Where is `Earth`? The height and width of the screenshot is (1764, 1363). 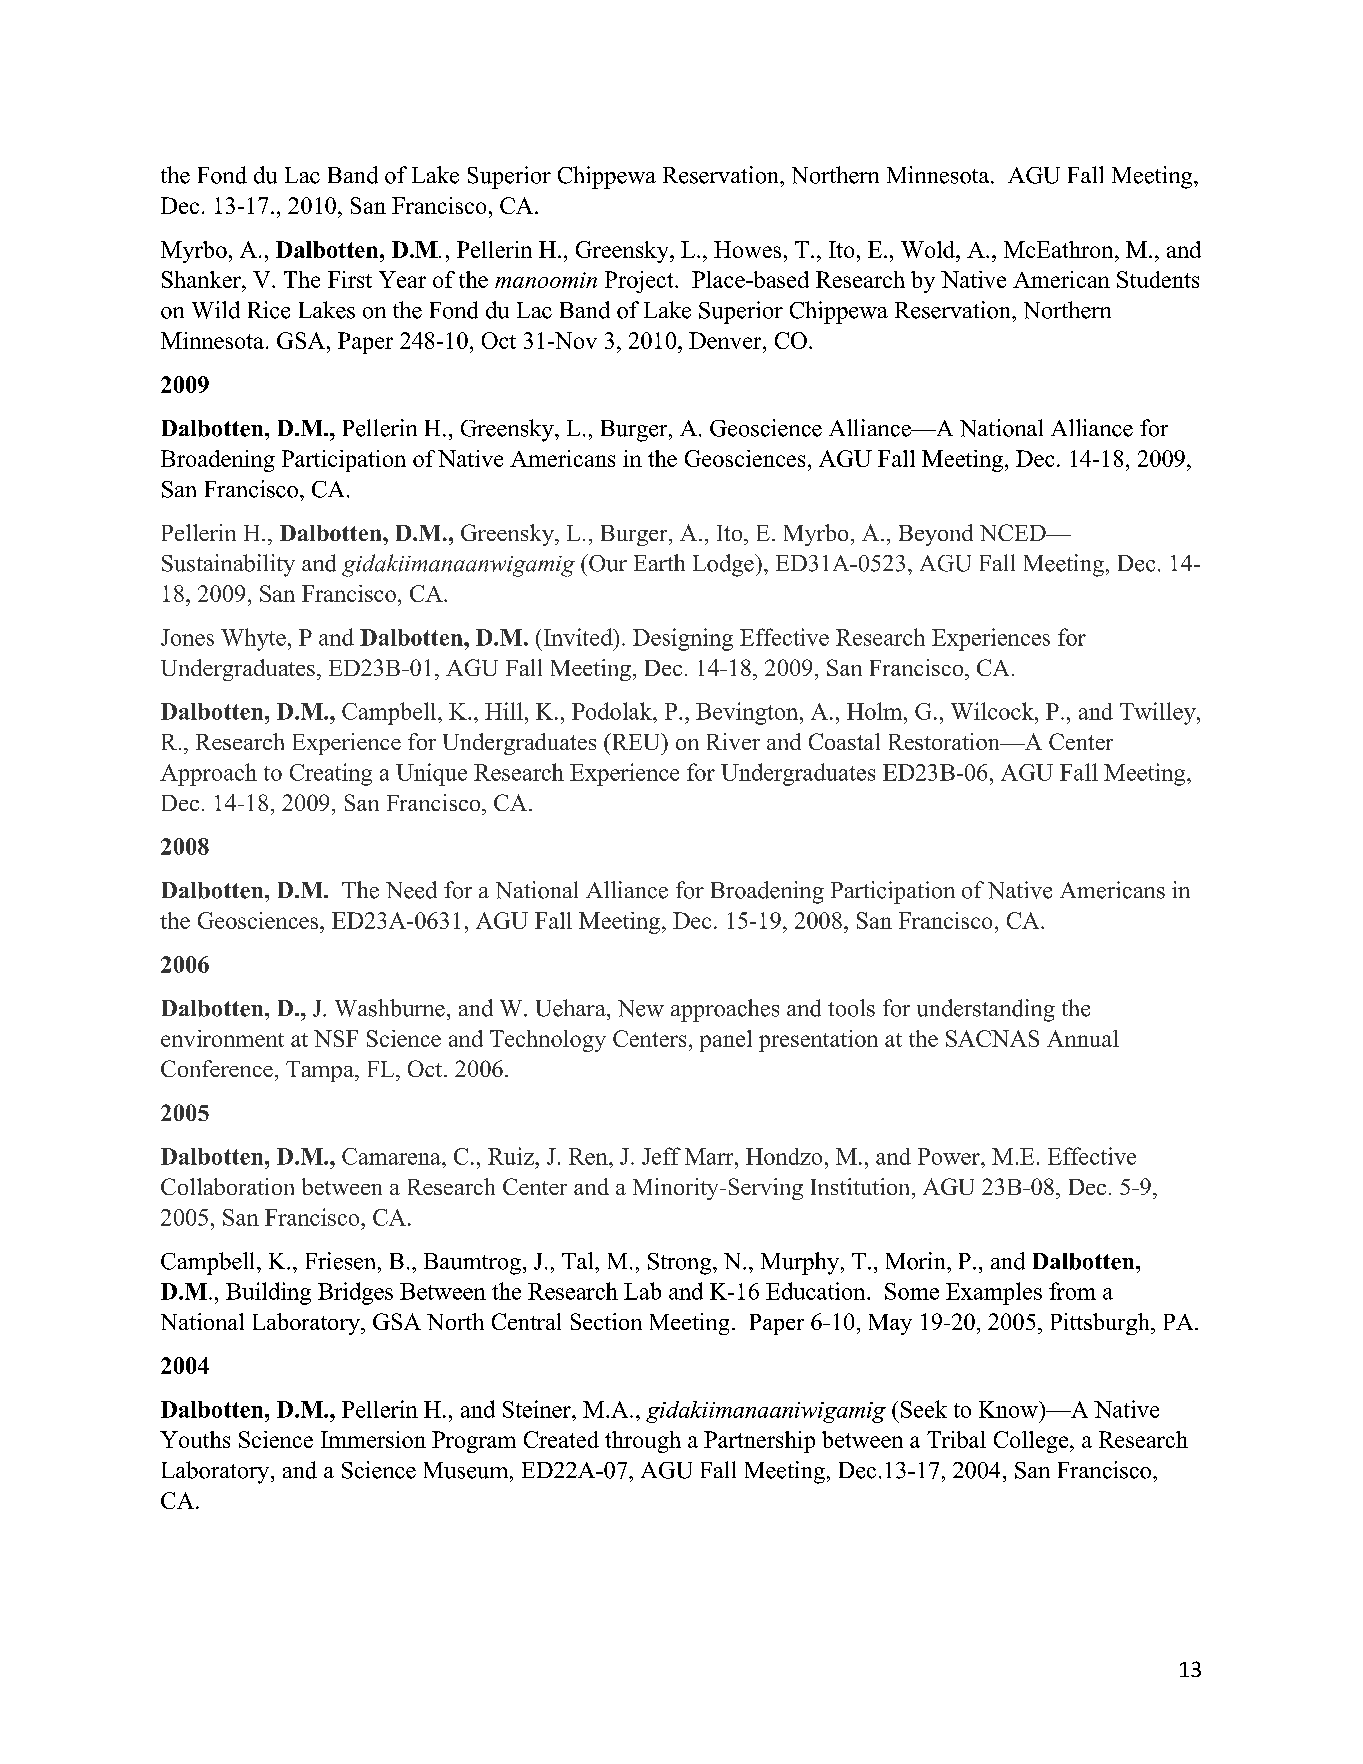 Earth is located at coordinates (659, 562).
